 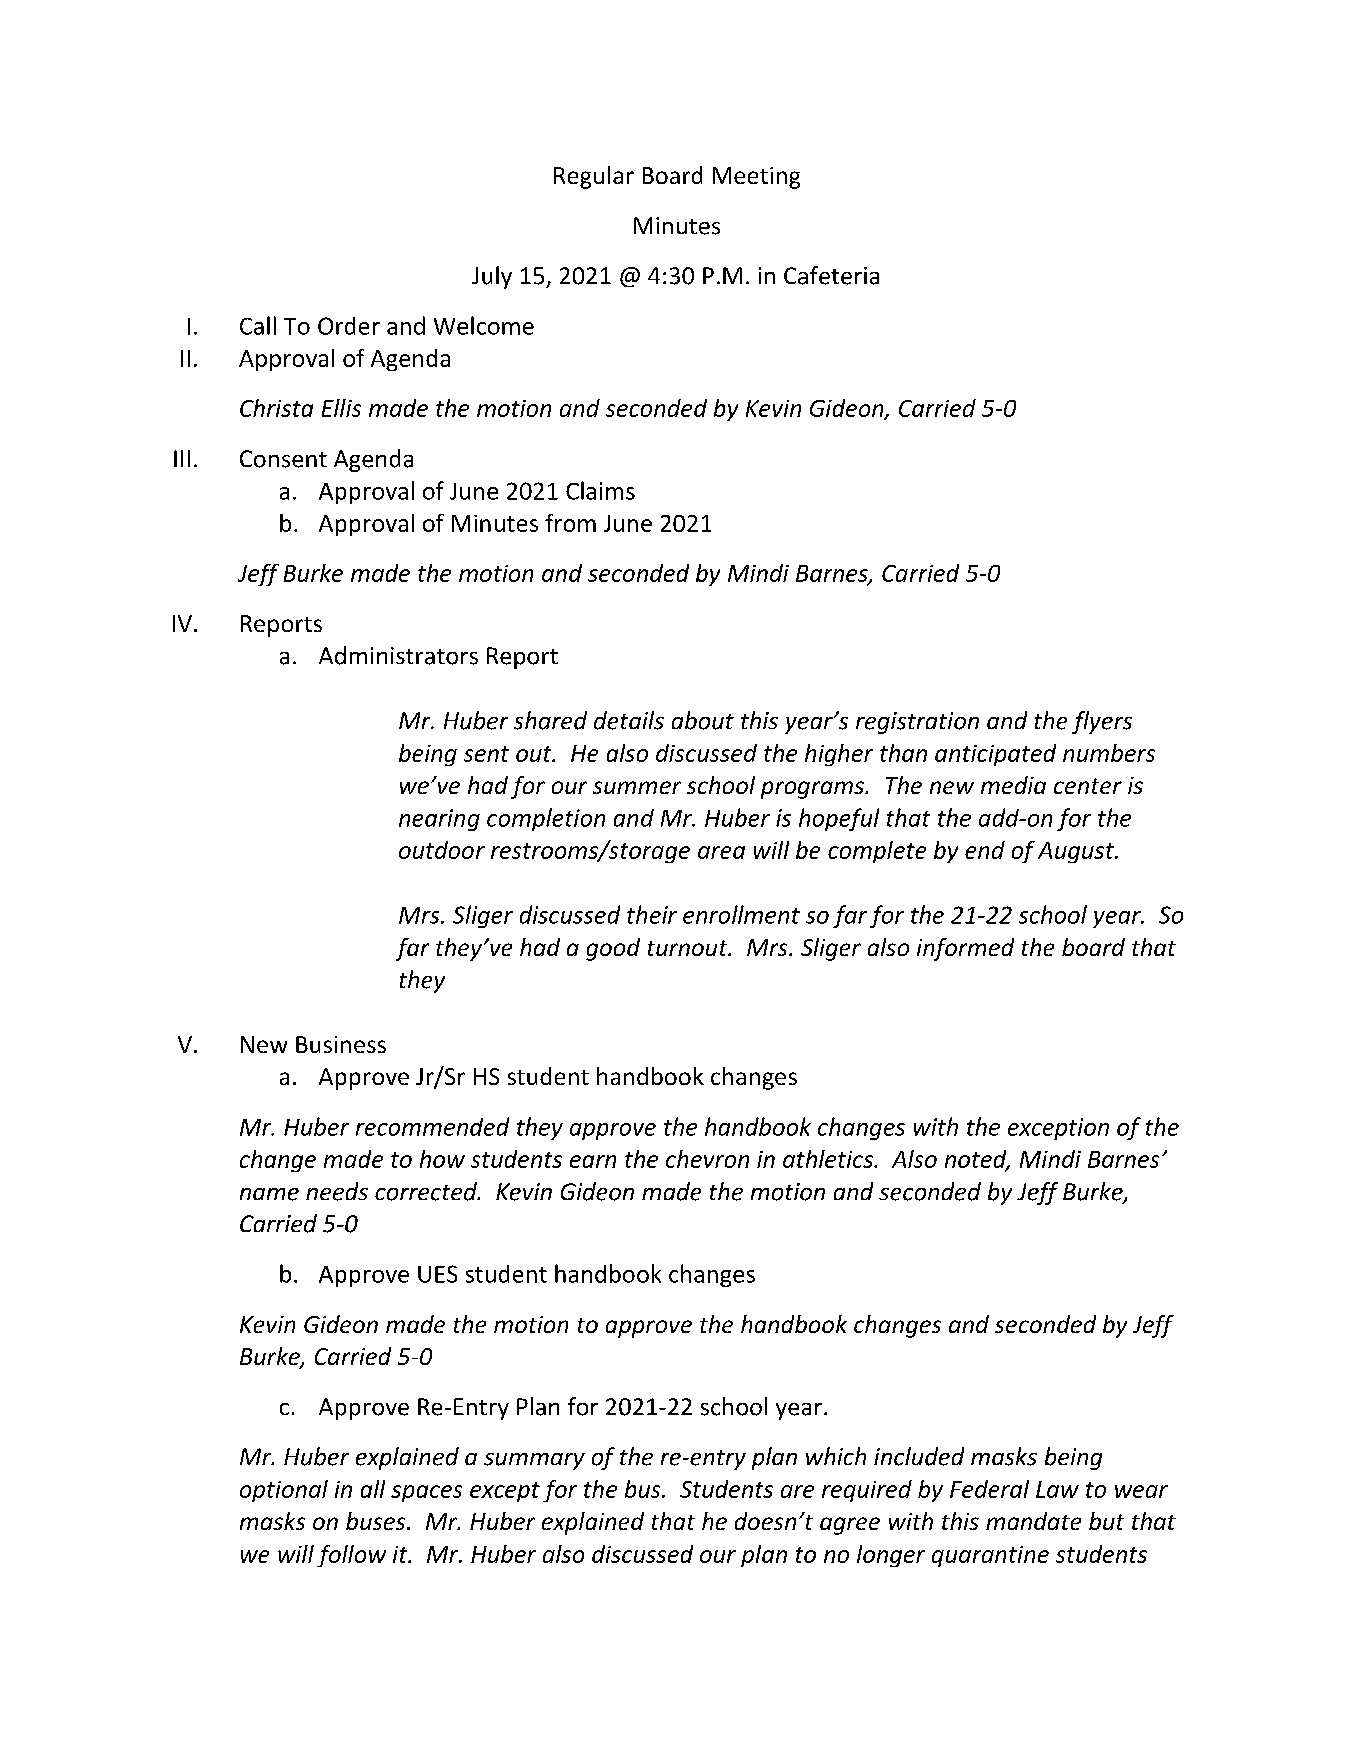 What do you see at coordinates (269, 1194) in the screenshot?
I see `name` at bounding box center [269, 1194].
